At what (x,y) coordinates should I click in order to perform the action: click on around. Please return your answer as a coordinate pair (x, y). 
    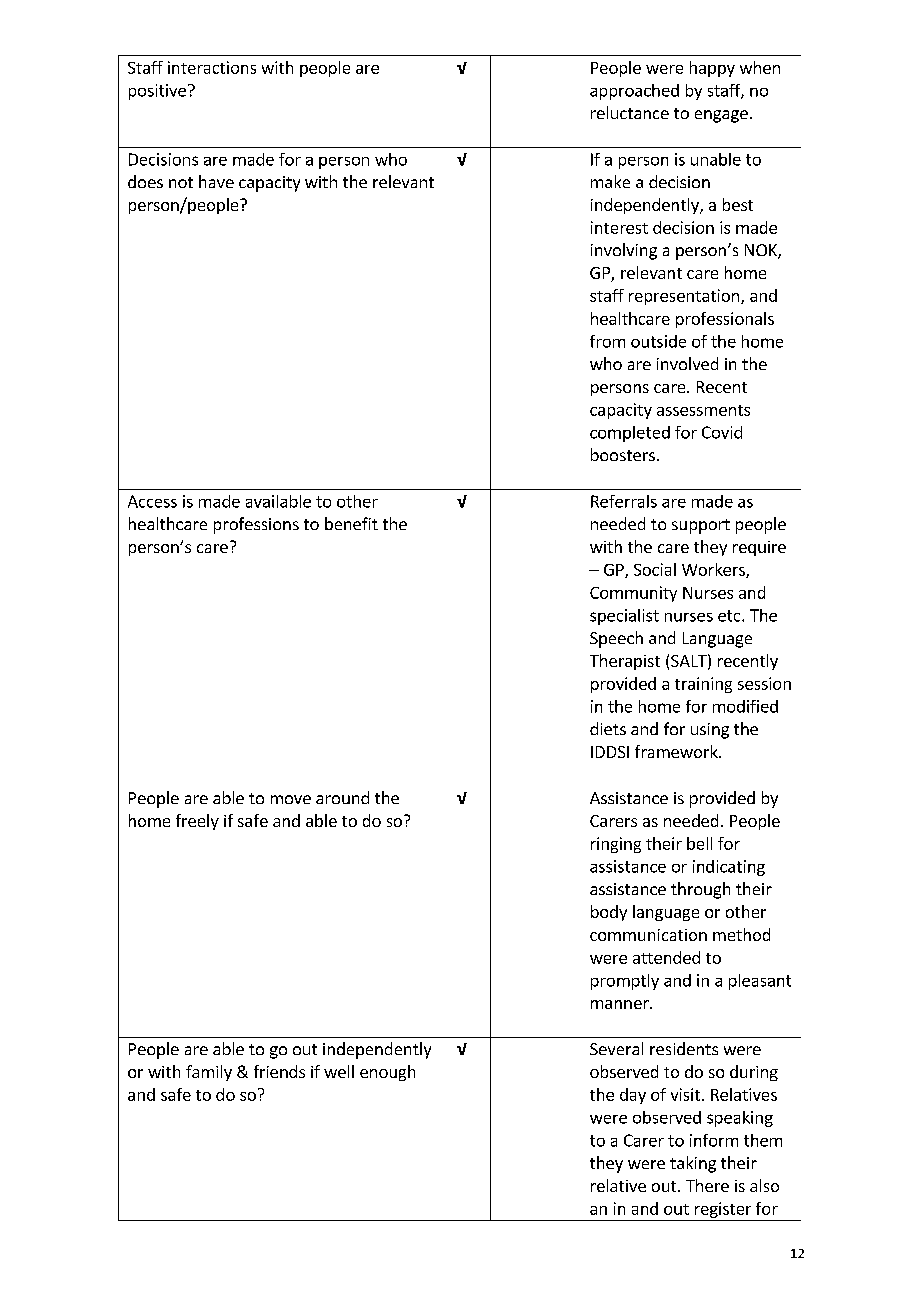
    Looking at the image, I should click on (342, 797).
